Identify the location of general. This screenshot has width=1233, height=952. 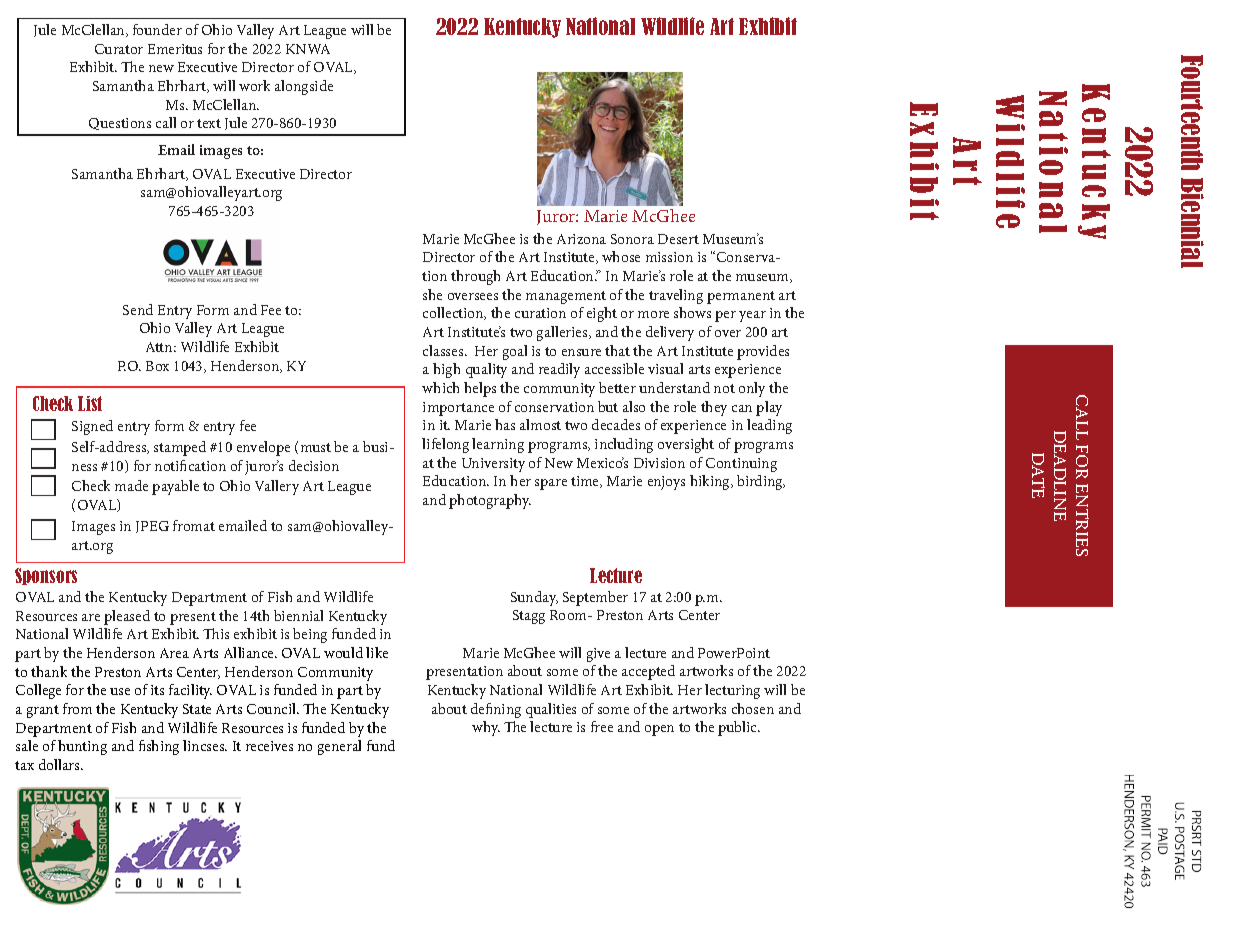
(339, 747).
